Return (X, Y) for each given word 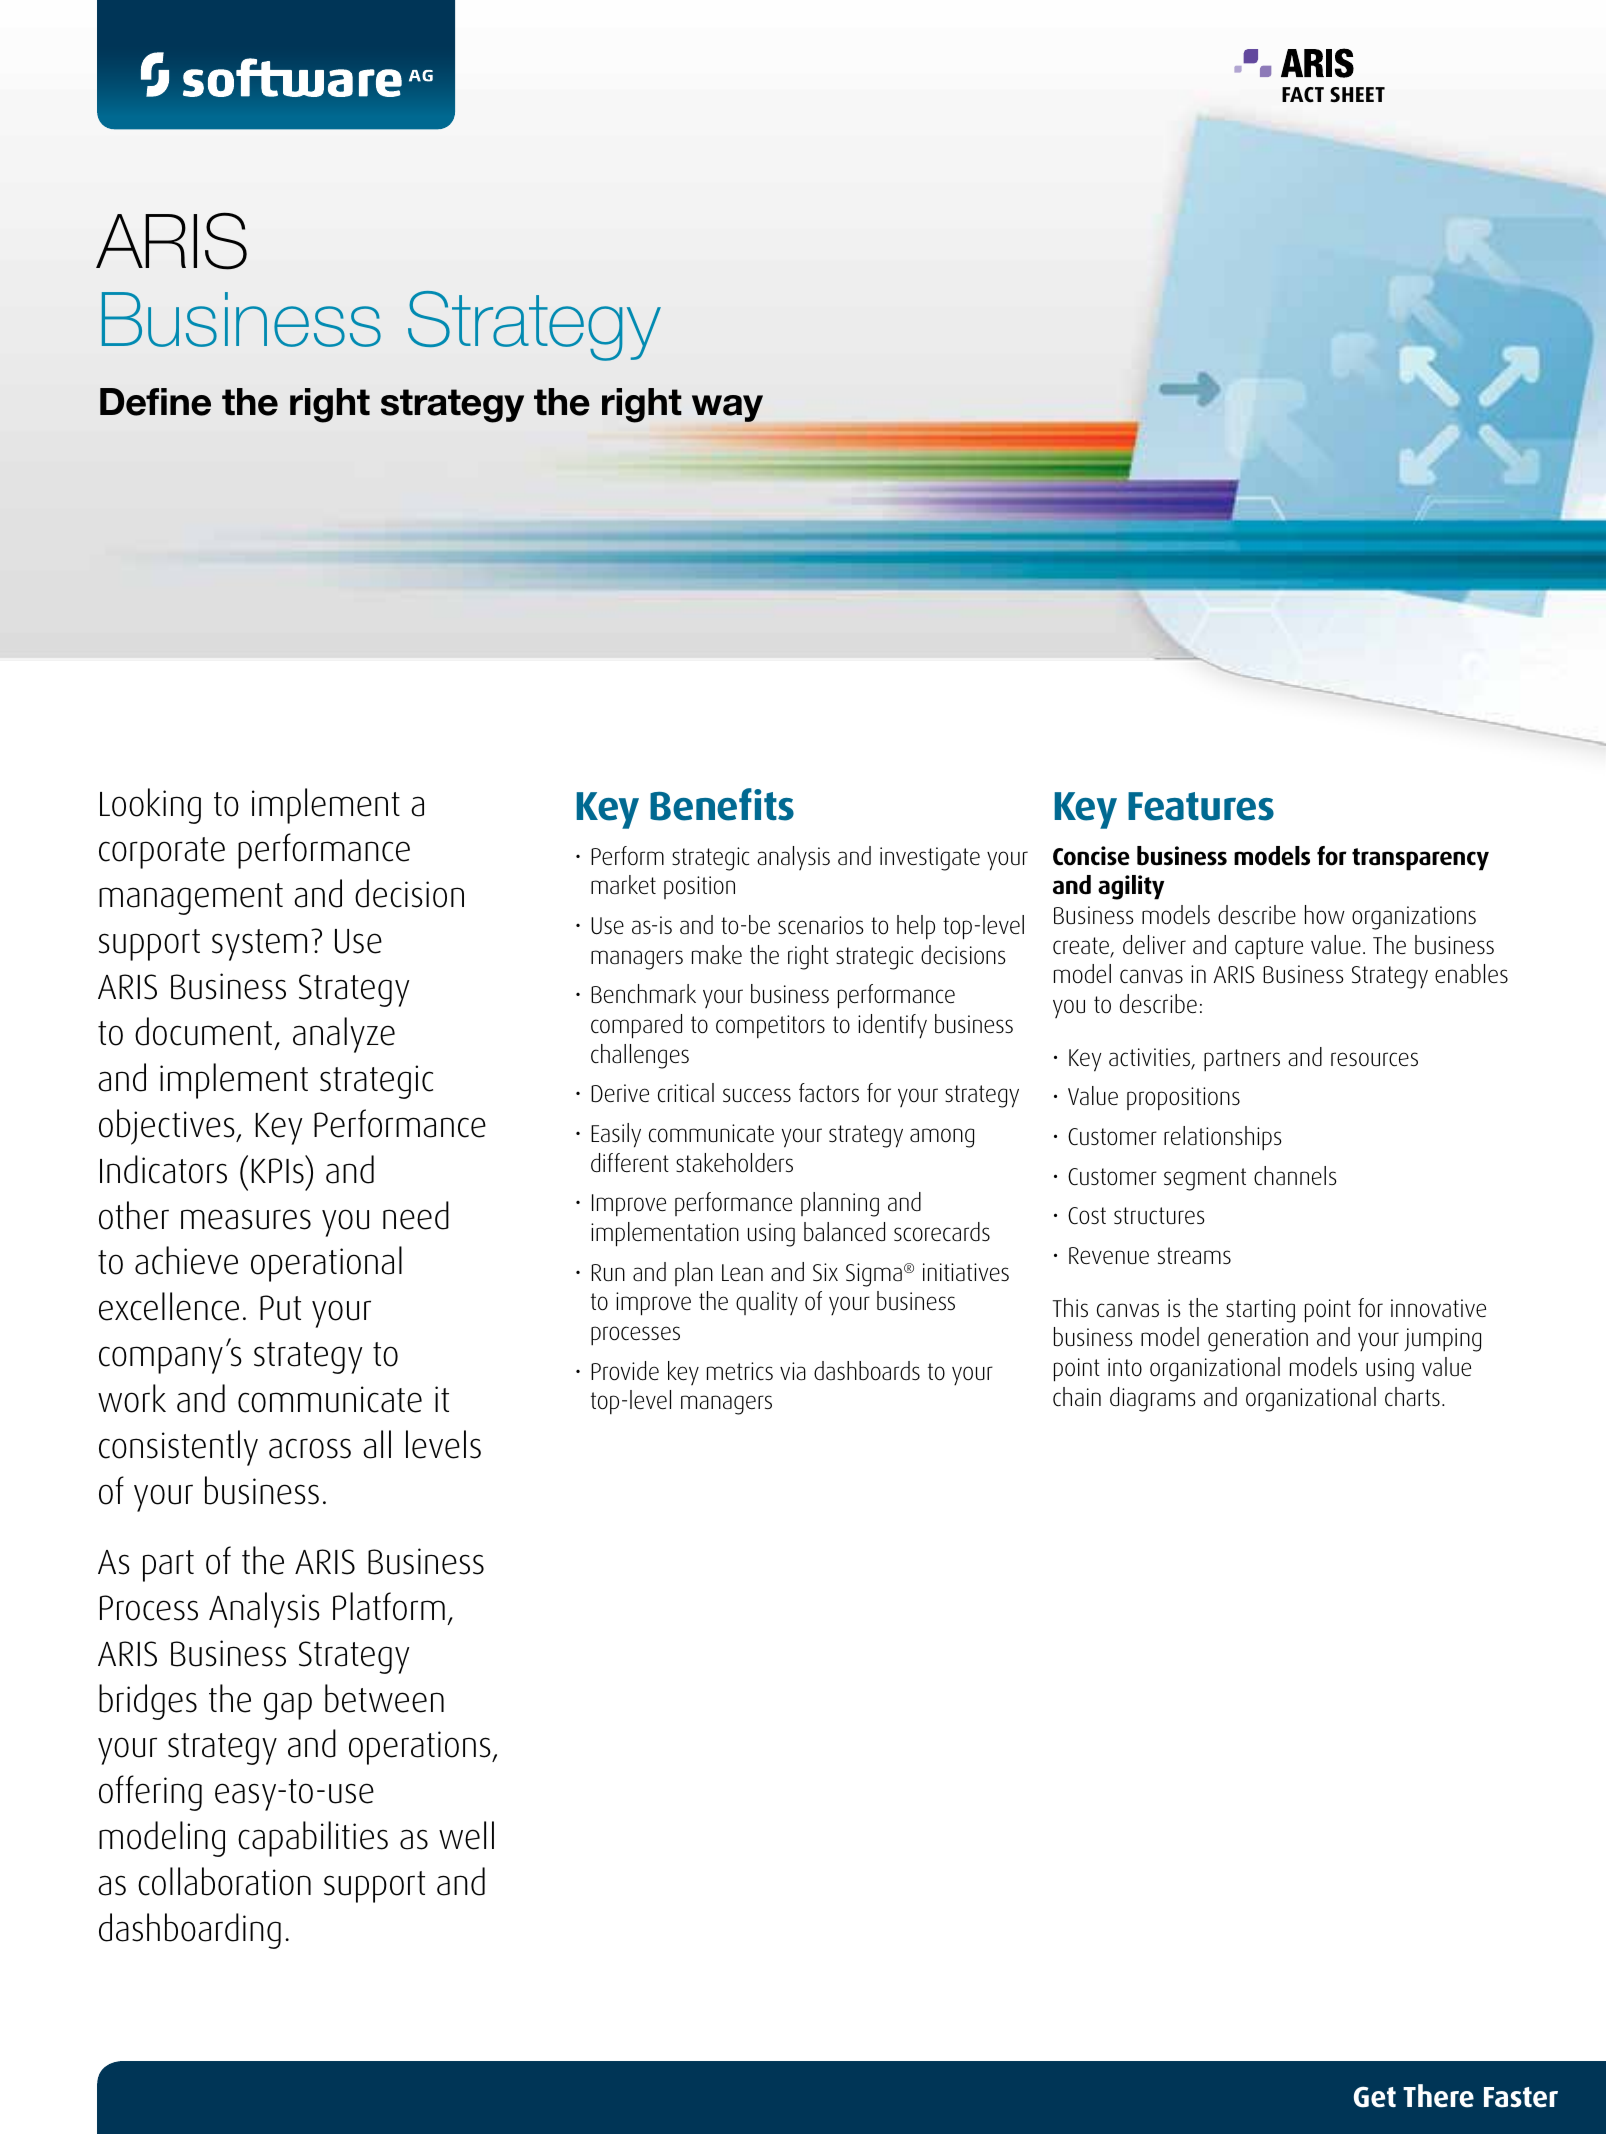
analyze (344, 1035)
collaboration (224, 1881)
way (727, 408)
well (466, 1835)
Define (155, 402)
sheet (1357, 95)
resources (1374, 1059)
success (757, 1095)
